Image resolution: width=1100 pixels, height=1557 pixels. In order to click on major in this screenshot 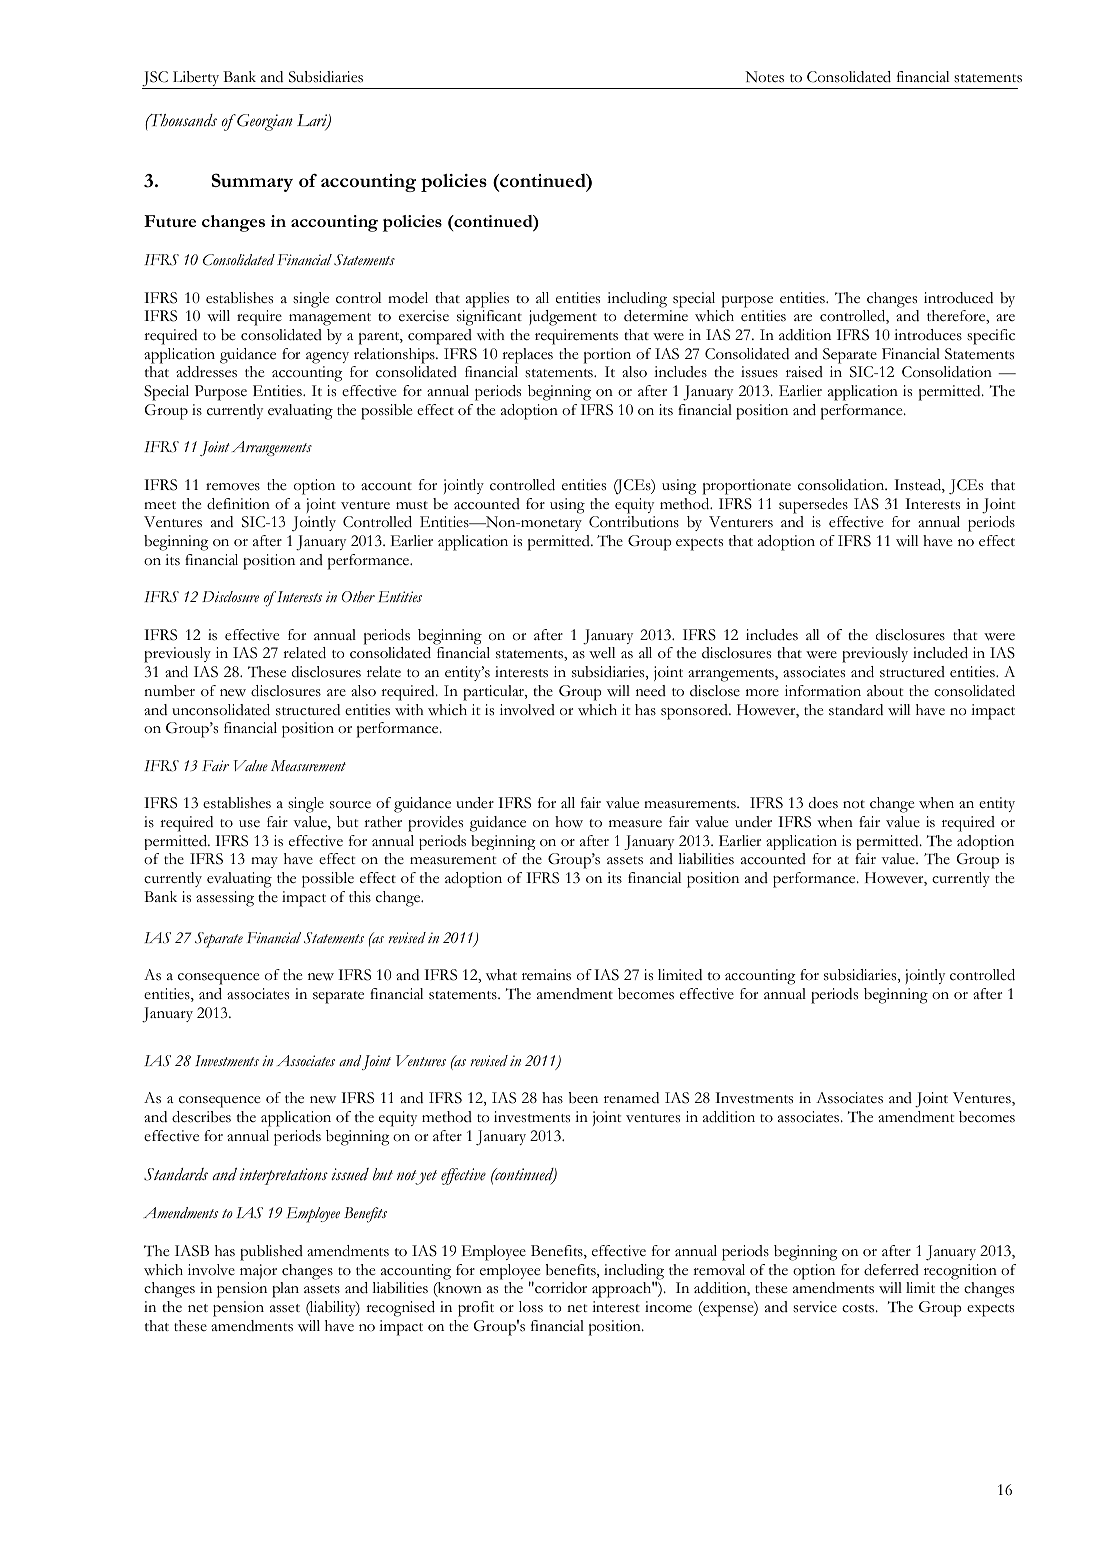, I will do `click(258, 1271)`.
